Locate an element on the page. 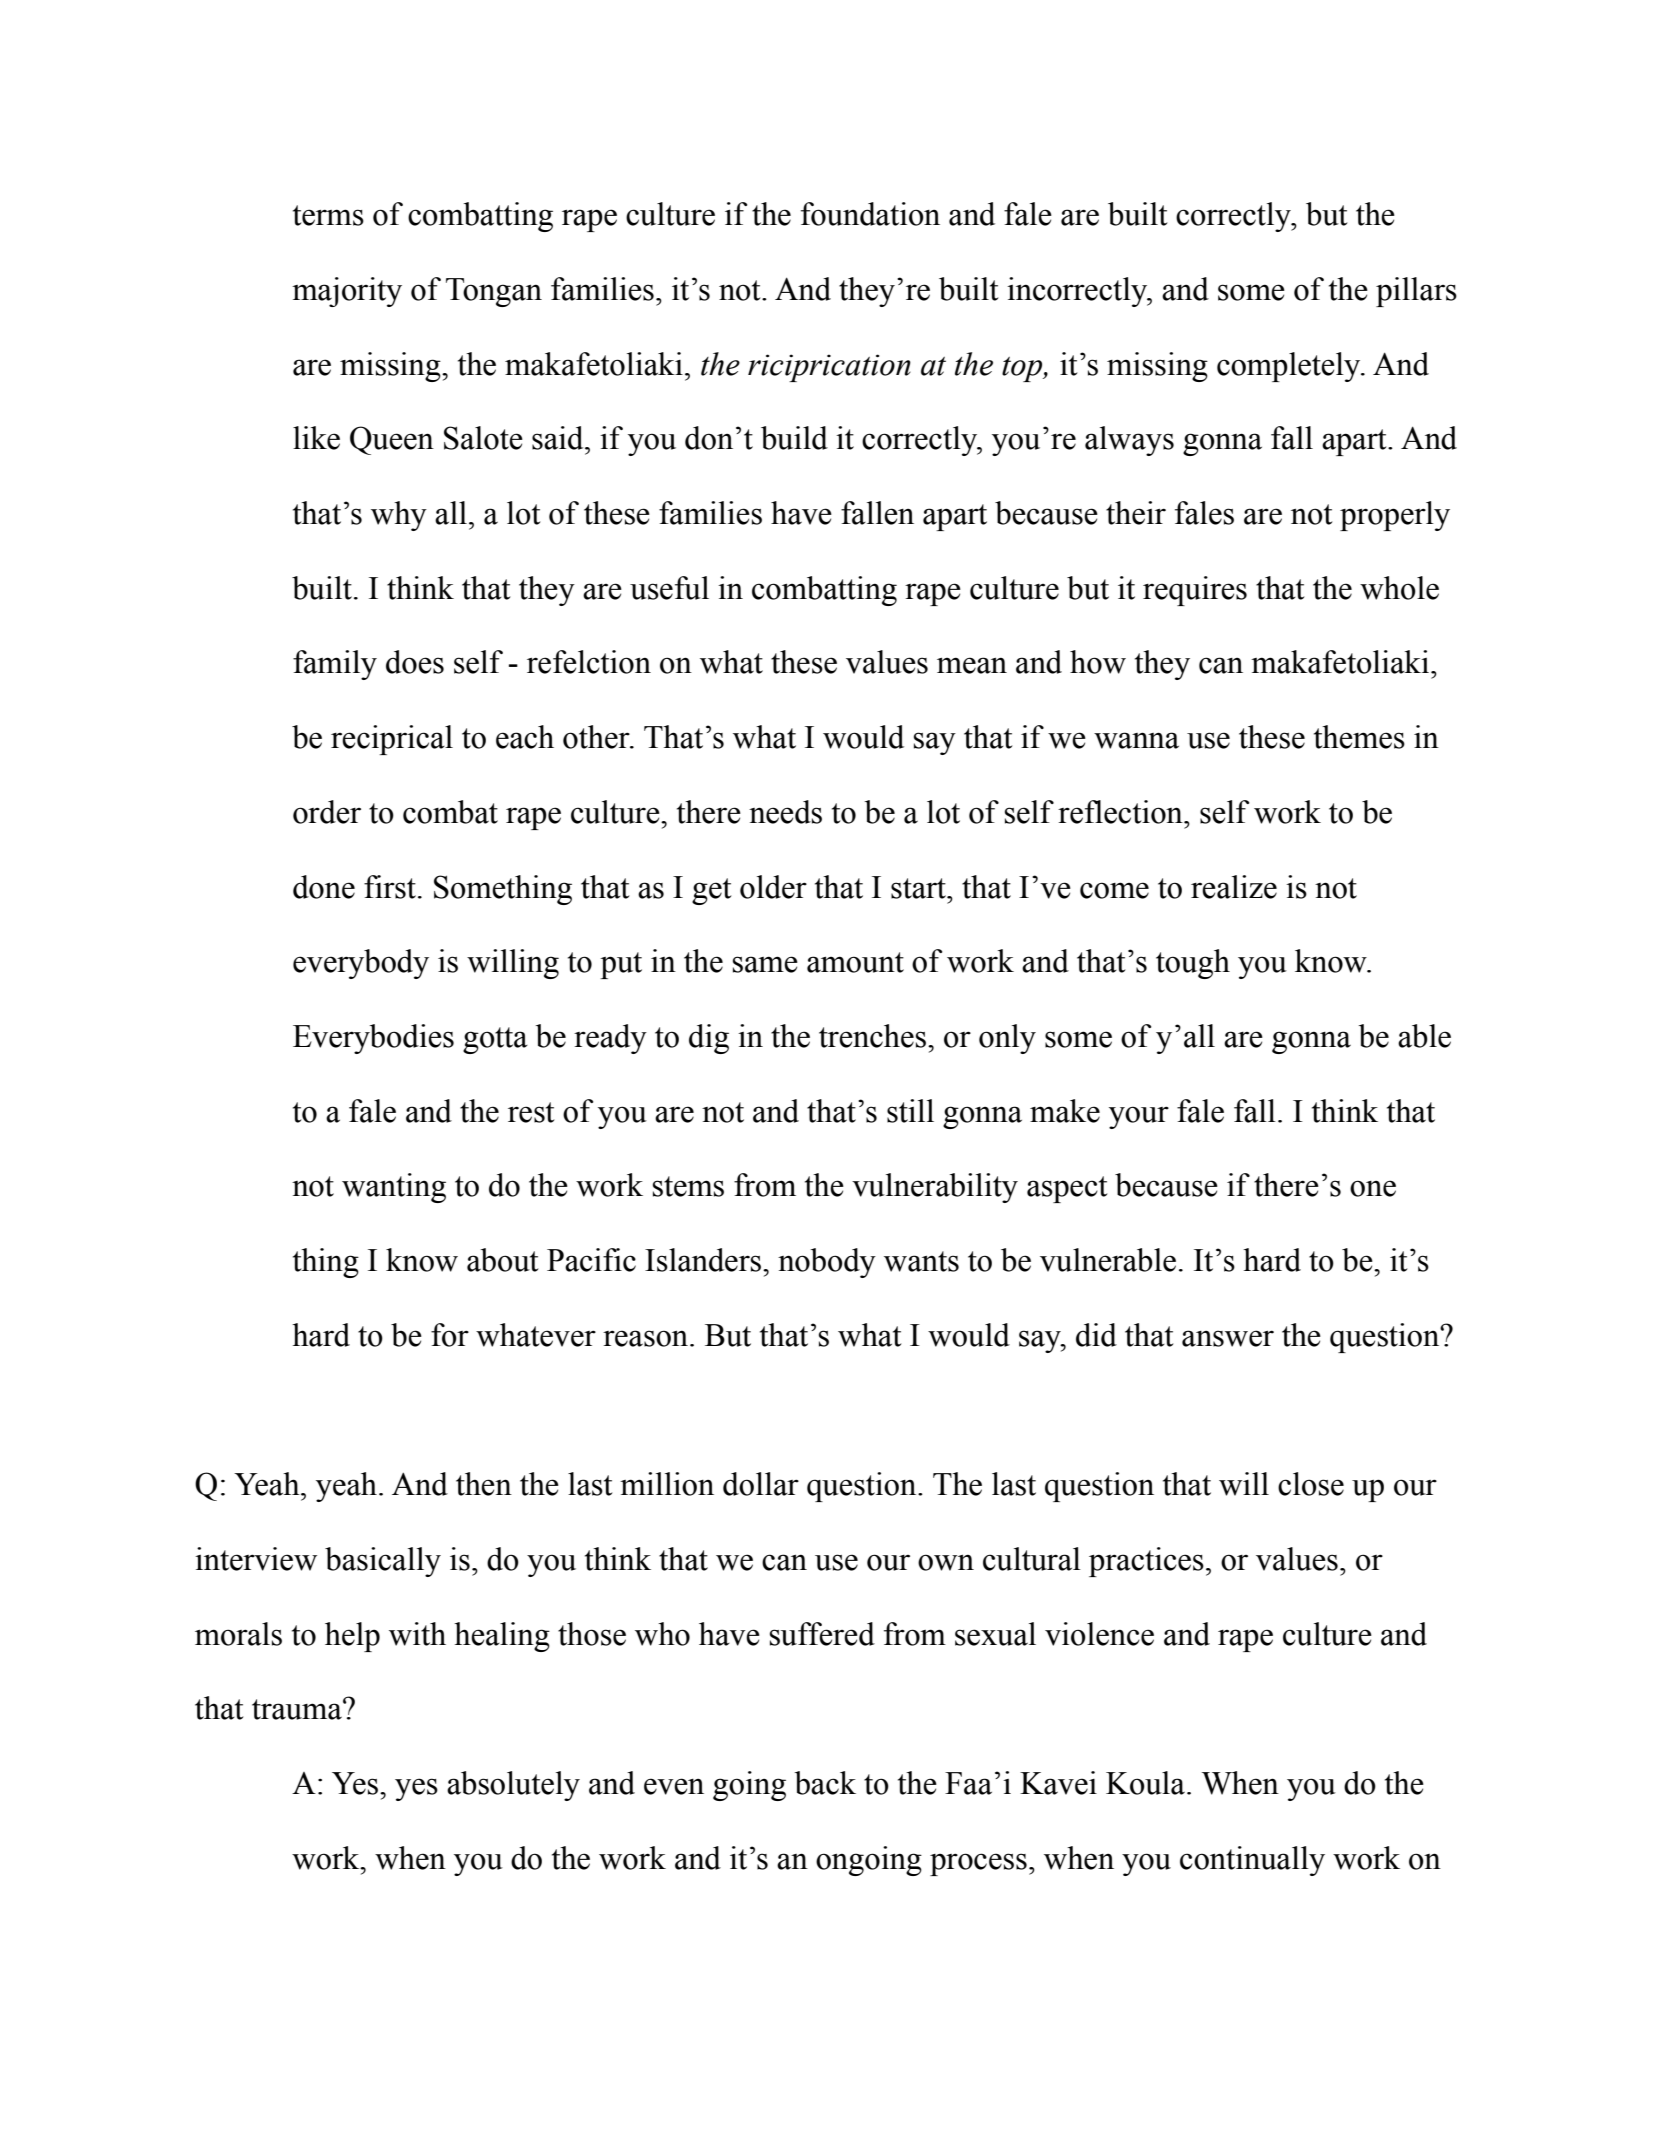  trenches is located at coordinates (872, 1036).
